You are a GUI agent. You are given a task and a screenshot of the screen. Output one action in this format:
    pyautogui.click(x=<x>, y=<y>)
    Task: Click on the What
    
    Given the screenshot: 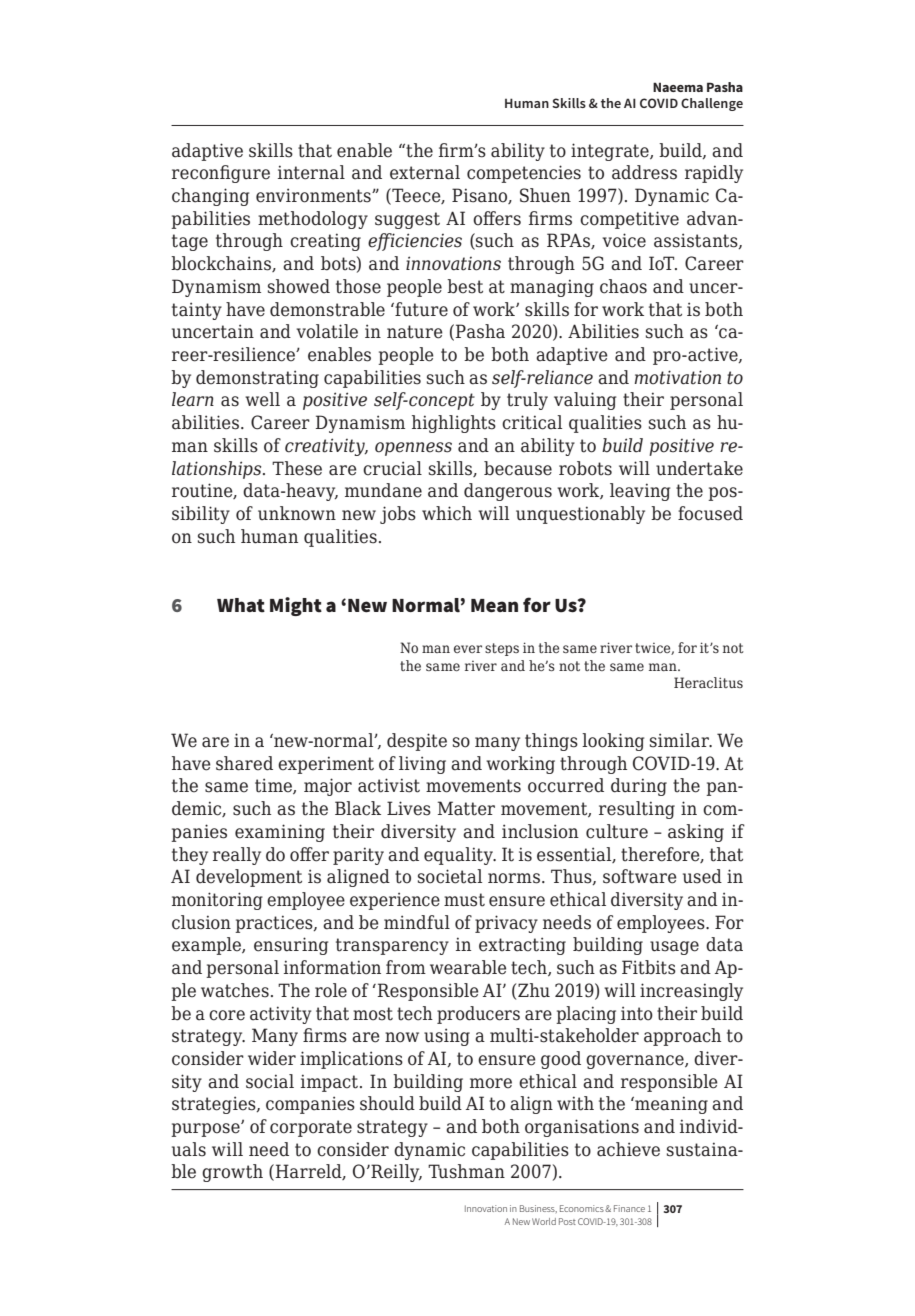 What is the action you would take?
    pyautogui.click(x=241, y=605)
